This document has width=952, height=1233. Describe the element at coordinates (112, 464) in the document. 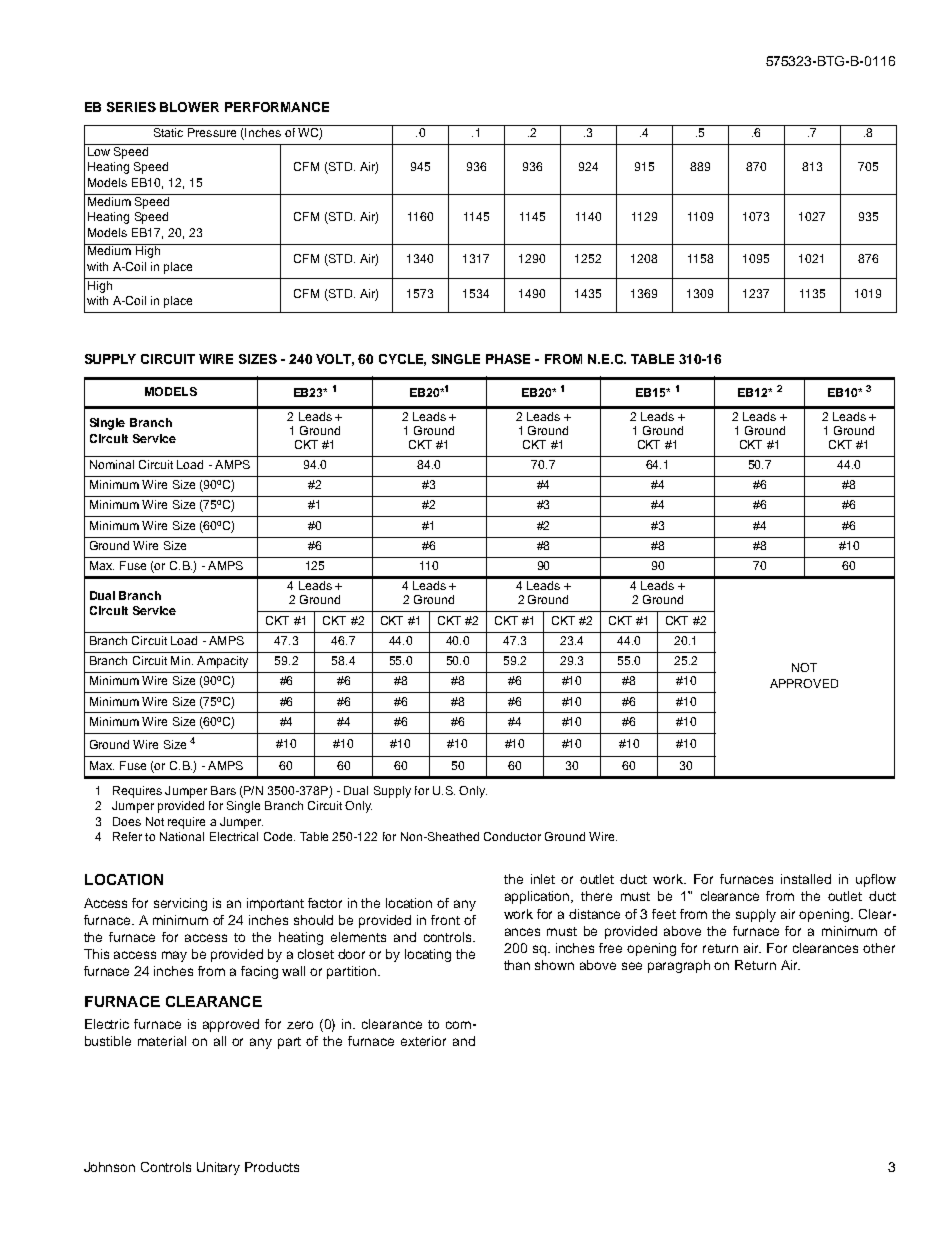

I see `Nominal` at that location.
